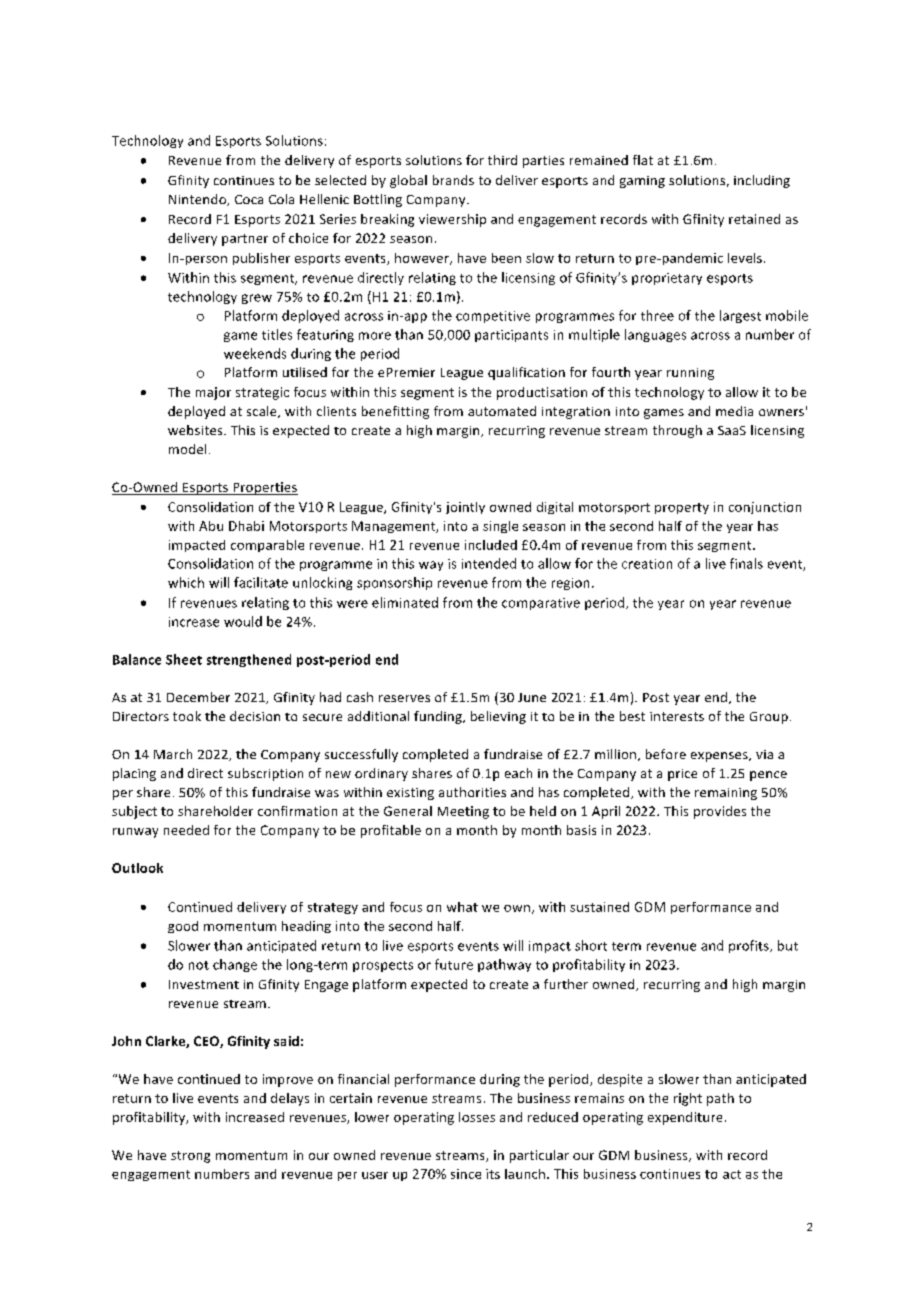  What do you see at coordinates (190, 1157) in the page?
I see `strong` at bounding box center [190, 1157].
